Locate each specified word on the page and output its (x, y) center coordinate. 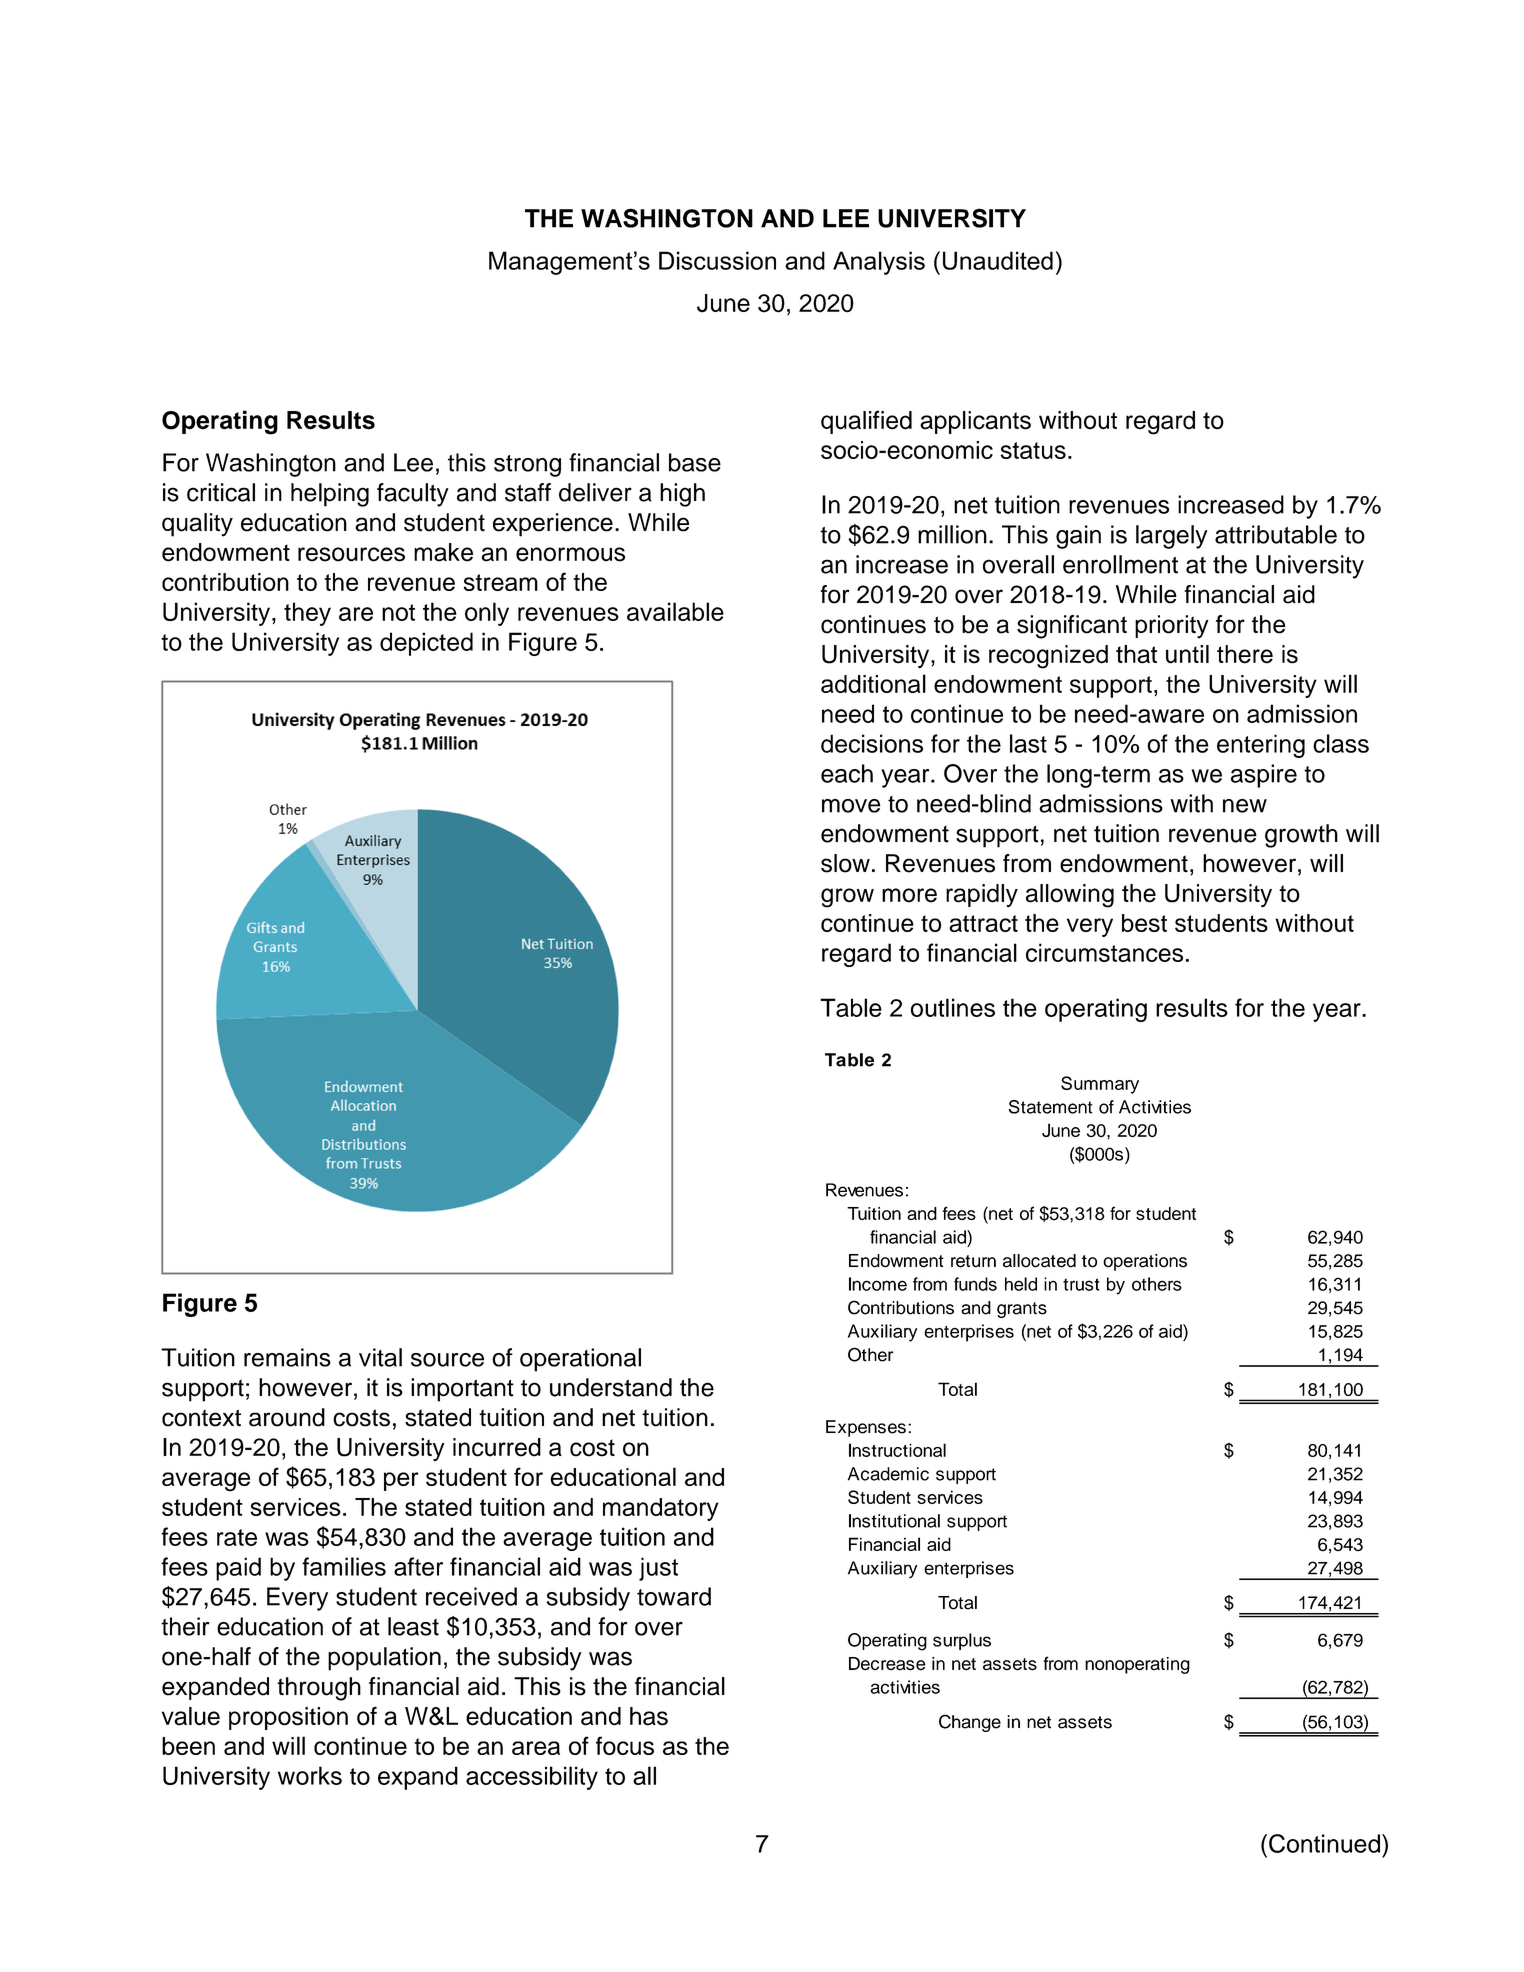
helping (330, 495)
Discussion (717, 260)
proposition (288, 1718)
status (1033, 450)
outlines (953, 1007)
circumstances (1104, 952)
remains (287, 1357)
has (649, 1716)
